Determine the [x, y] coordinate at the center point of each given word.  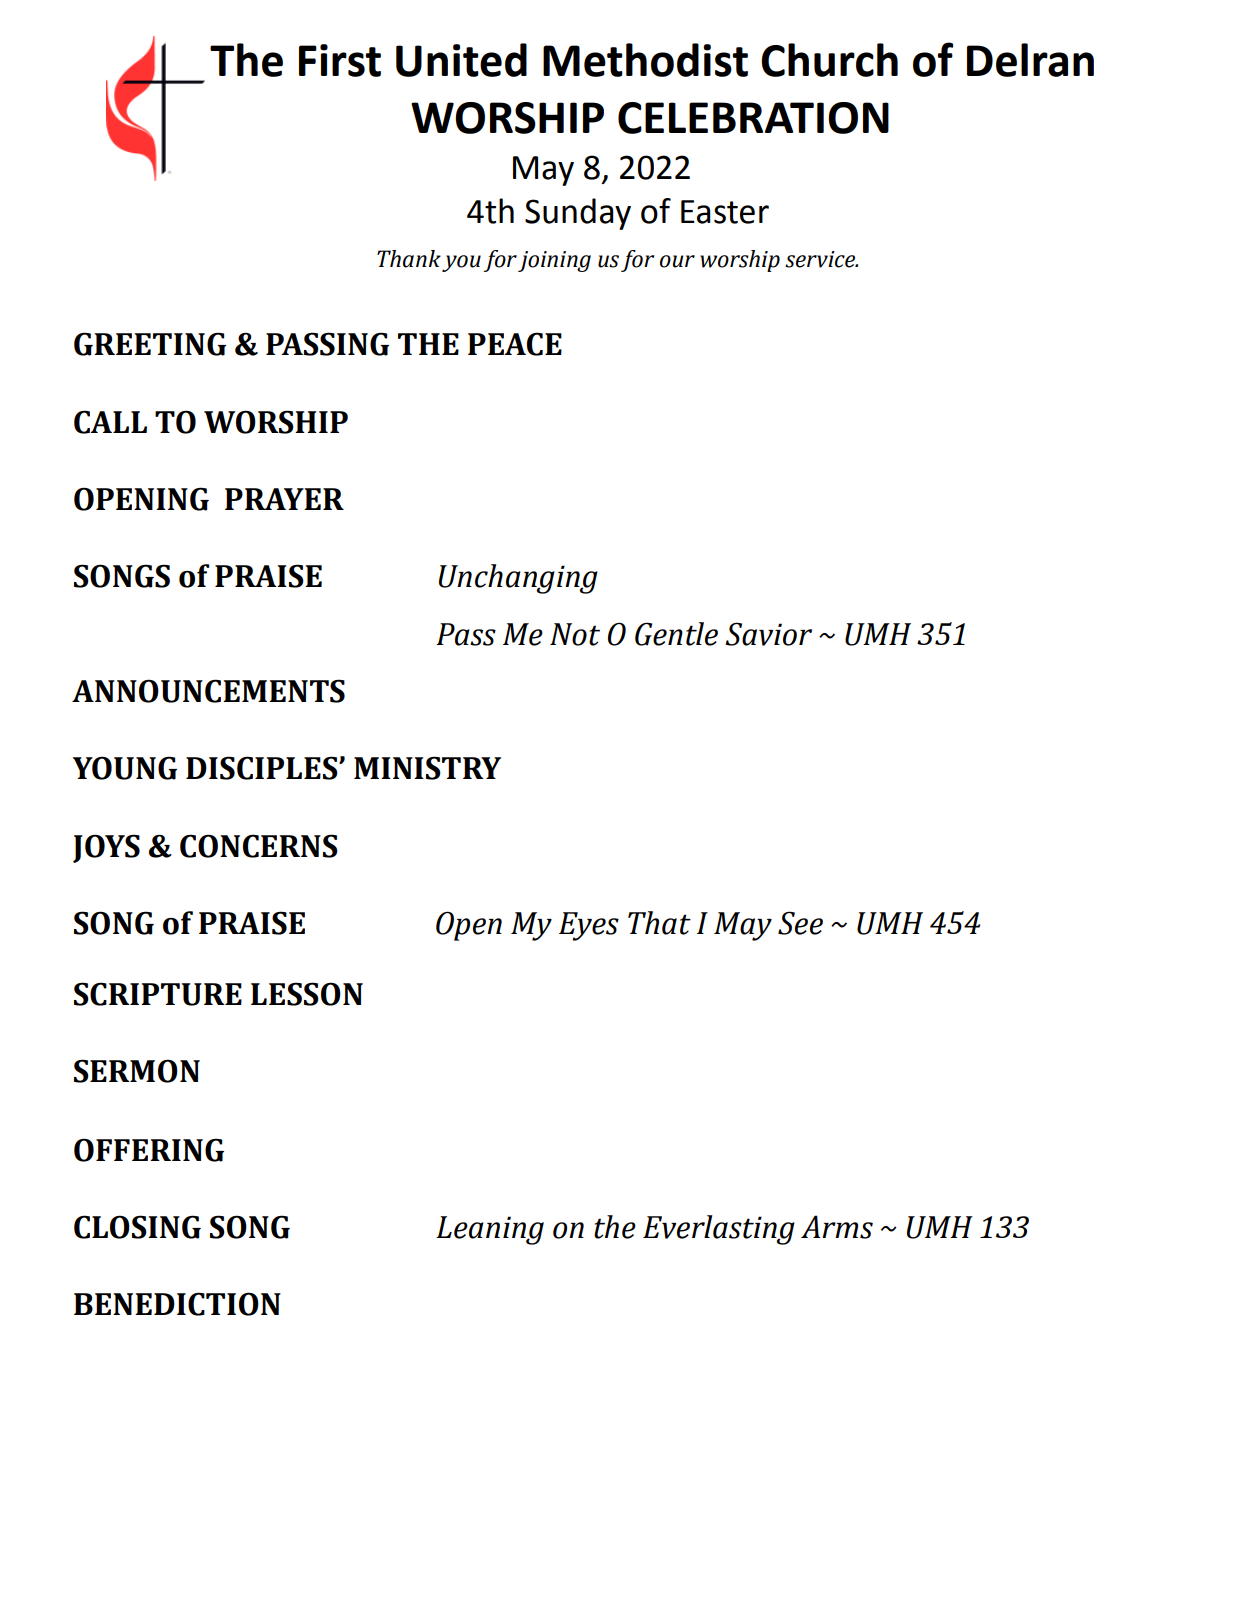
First [340, 60]
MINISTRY [427, 768]
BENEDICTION [177, 1304]
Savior [768, 634]
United [461, 60]
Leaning [490, 1230]
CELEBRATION [753, 118]
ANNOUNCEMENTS [208, 691]
